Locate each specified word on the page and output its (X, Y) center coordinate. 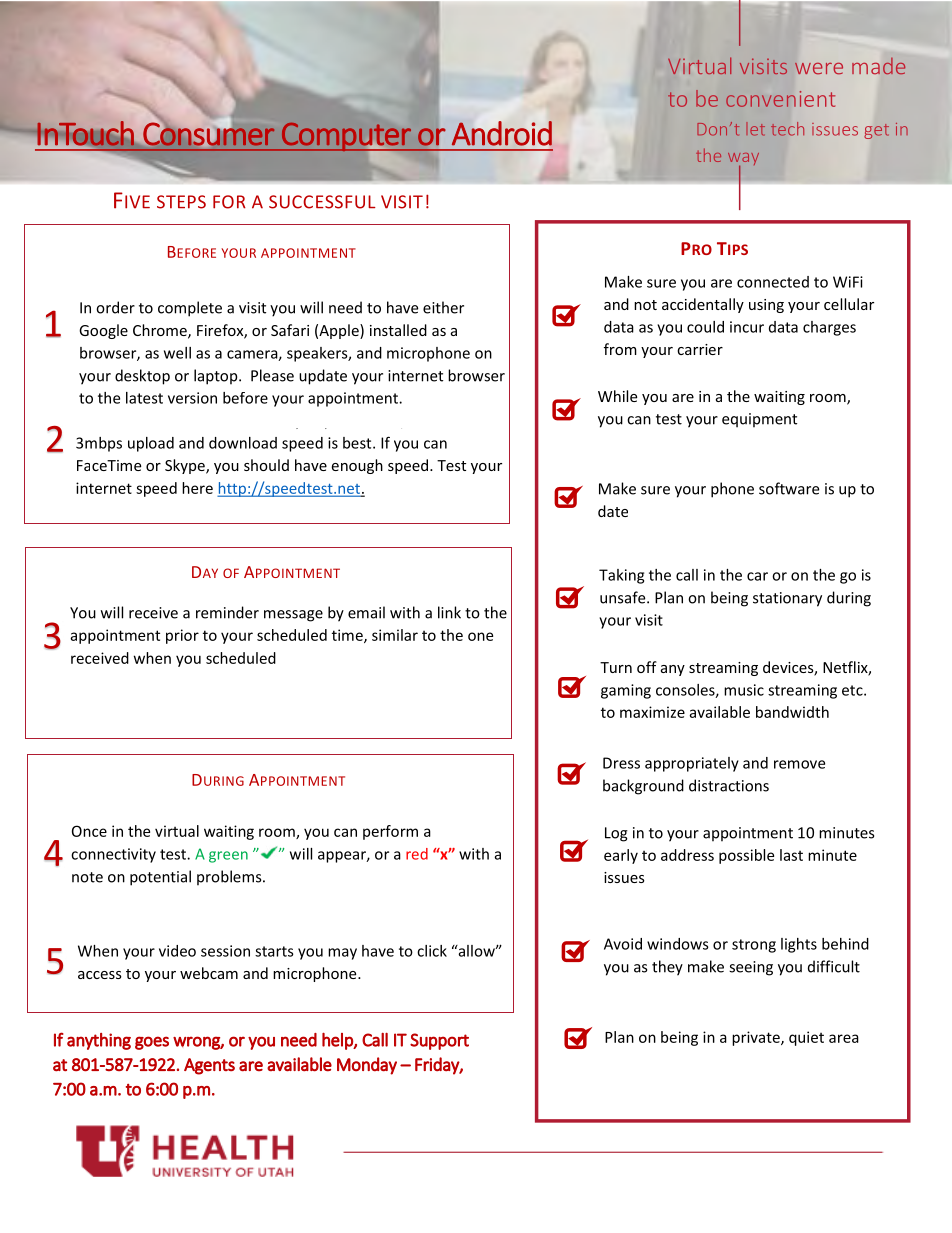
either (443, 307)
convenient (780, 99)
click (432, 951)
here (197, 488)
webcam (209, 973)
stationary (787, 599)
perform (390, 832)
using (766, 306)
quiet (806, 1038)
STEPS (181, 202)
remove (799, 764)
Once (89, 831)
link (449, 612)
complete (190, 309)
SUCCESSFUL (322, 202)
